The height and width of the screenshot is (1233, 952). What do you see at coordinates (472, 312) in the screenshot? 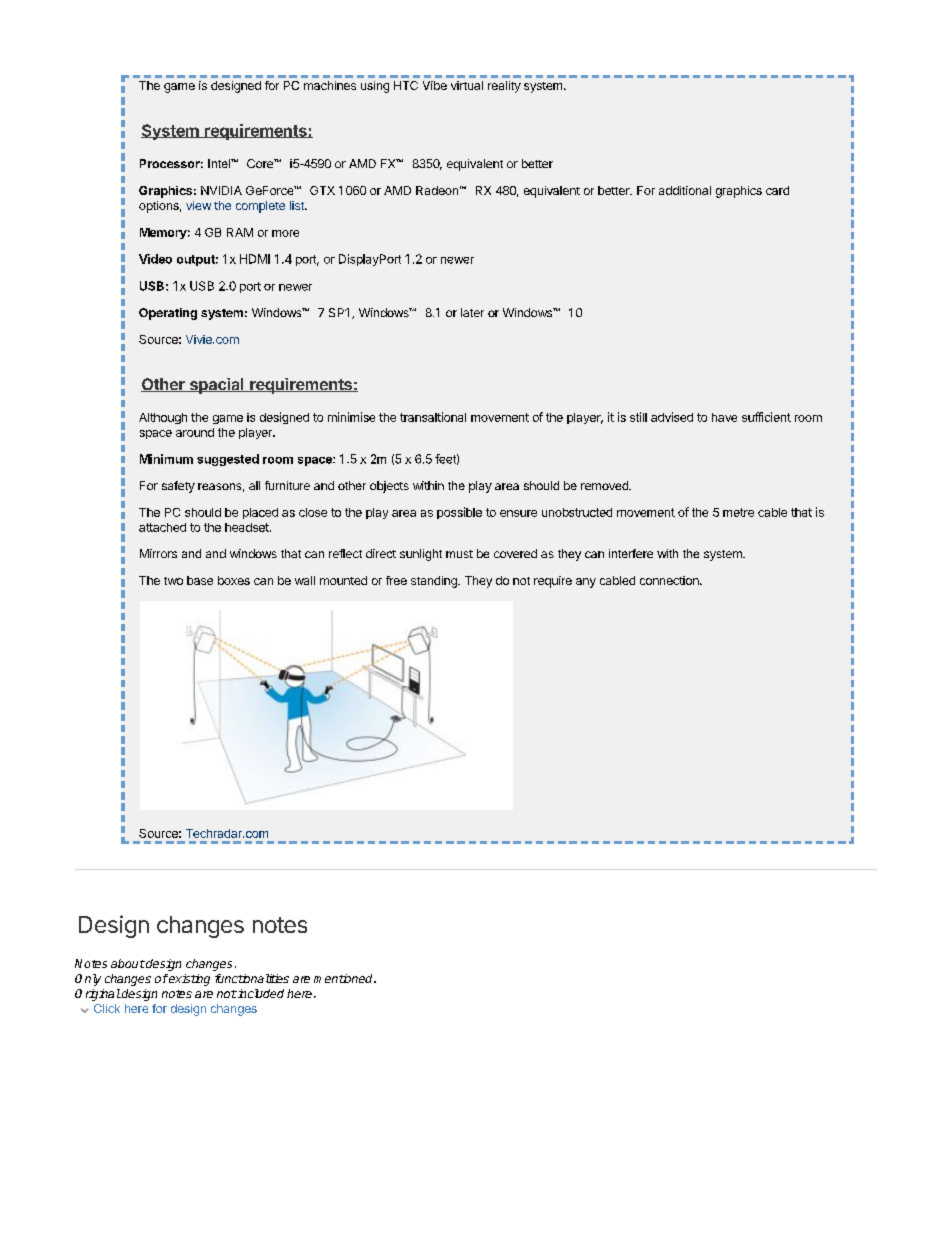
I see `later` at bounding box center [472, 312].
